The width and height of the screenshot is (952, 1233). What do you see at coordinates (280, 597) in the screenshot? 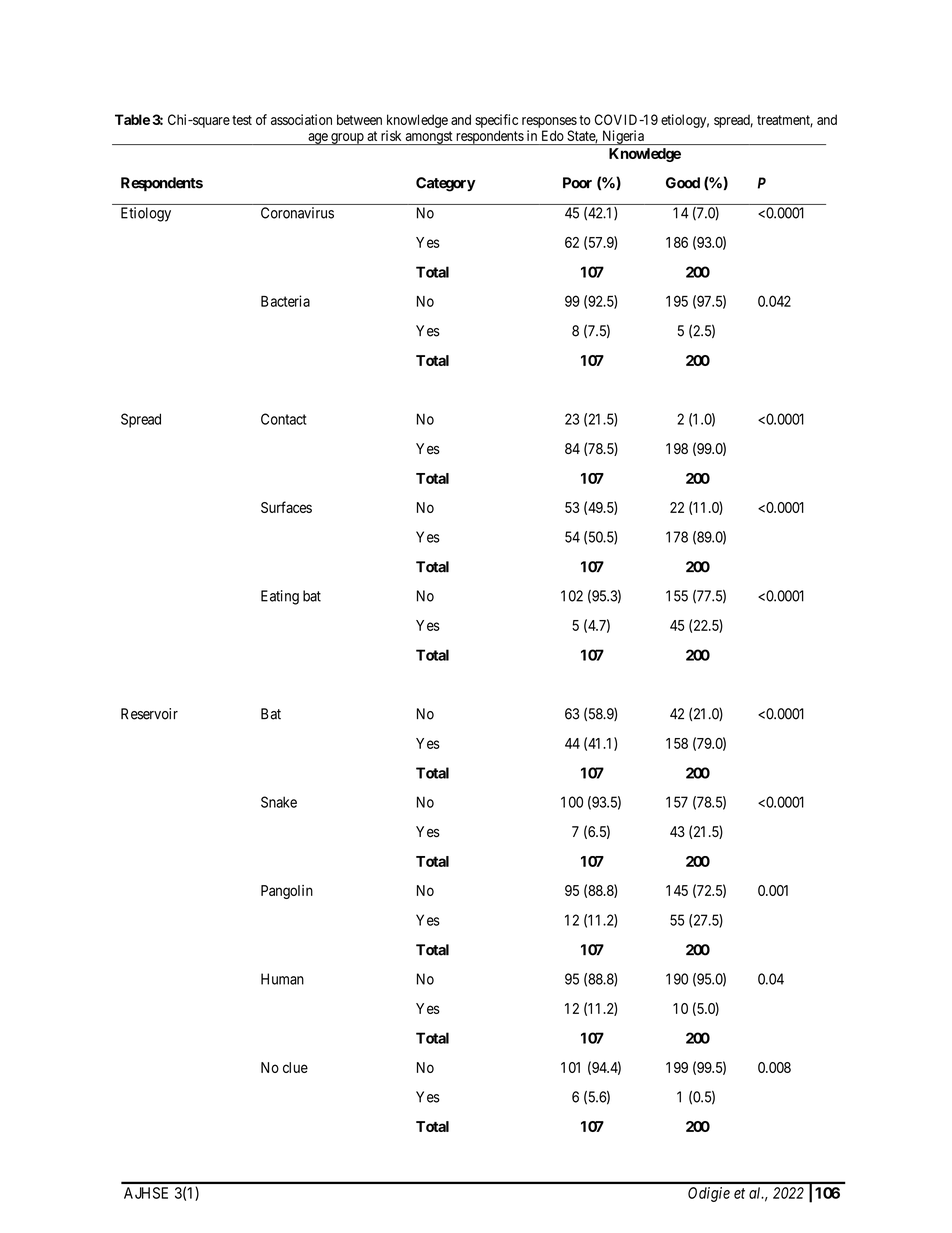
I see `Eating` at bounding box center [280, 597].
